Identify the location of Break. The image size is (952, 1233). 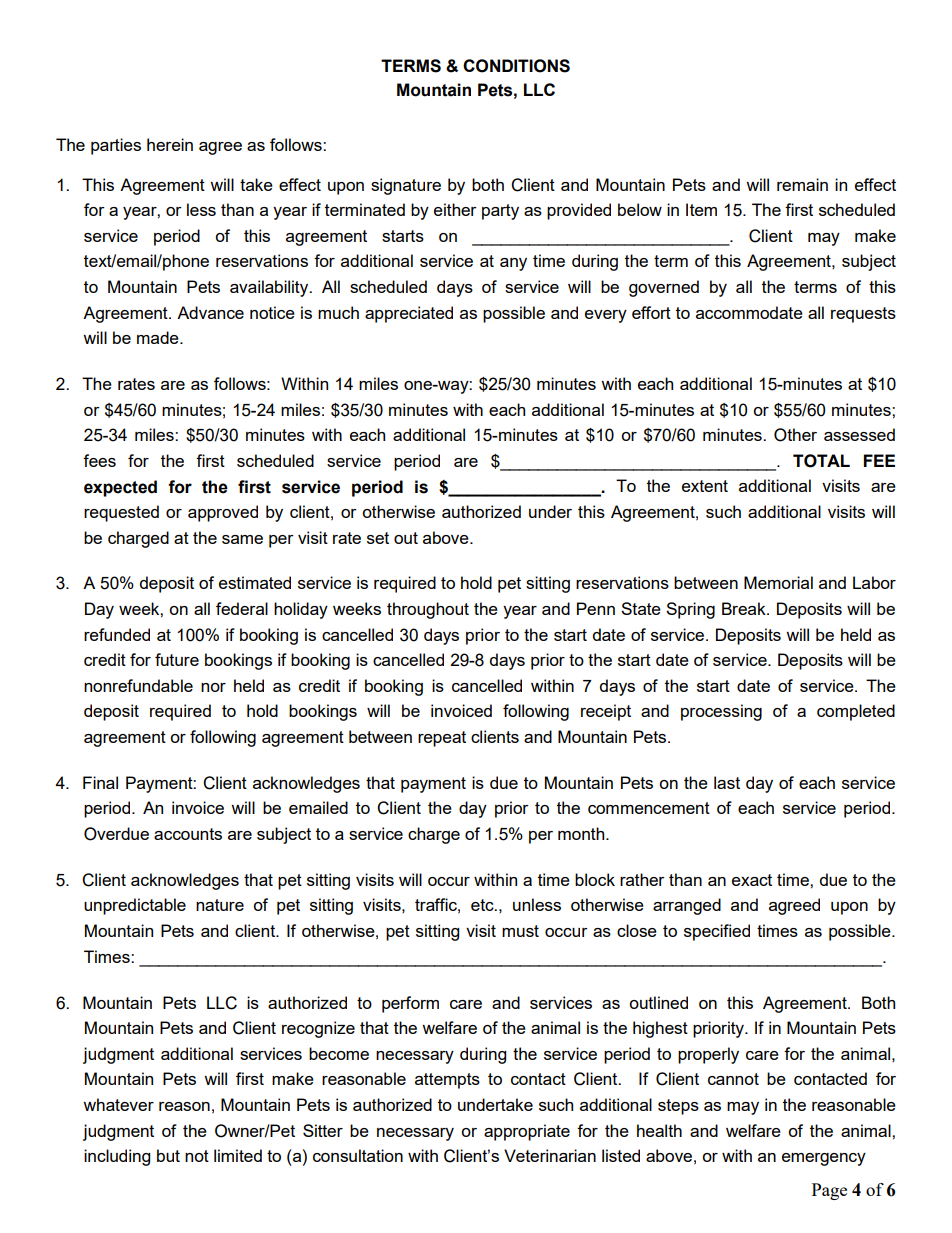
(745, 608).
